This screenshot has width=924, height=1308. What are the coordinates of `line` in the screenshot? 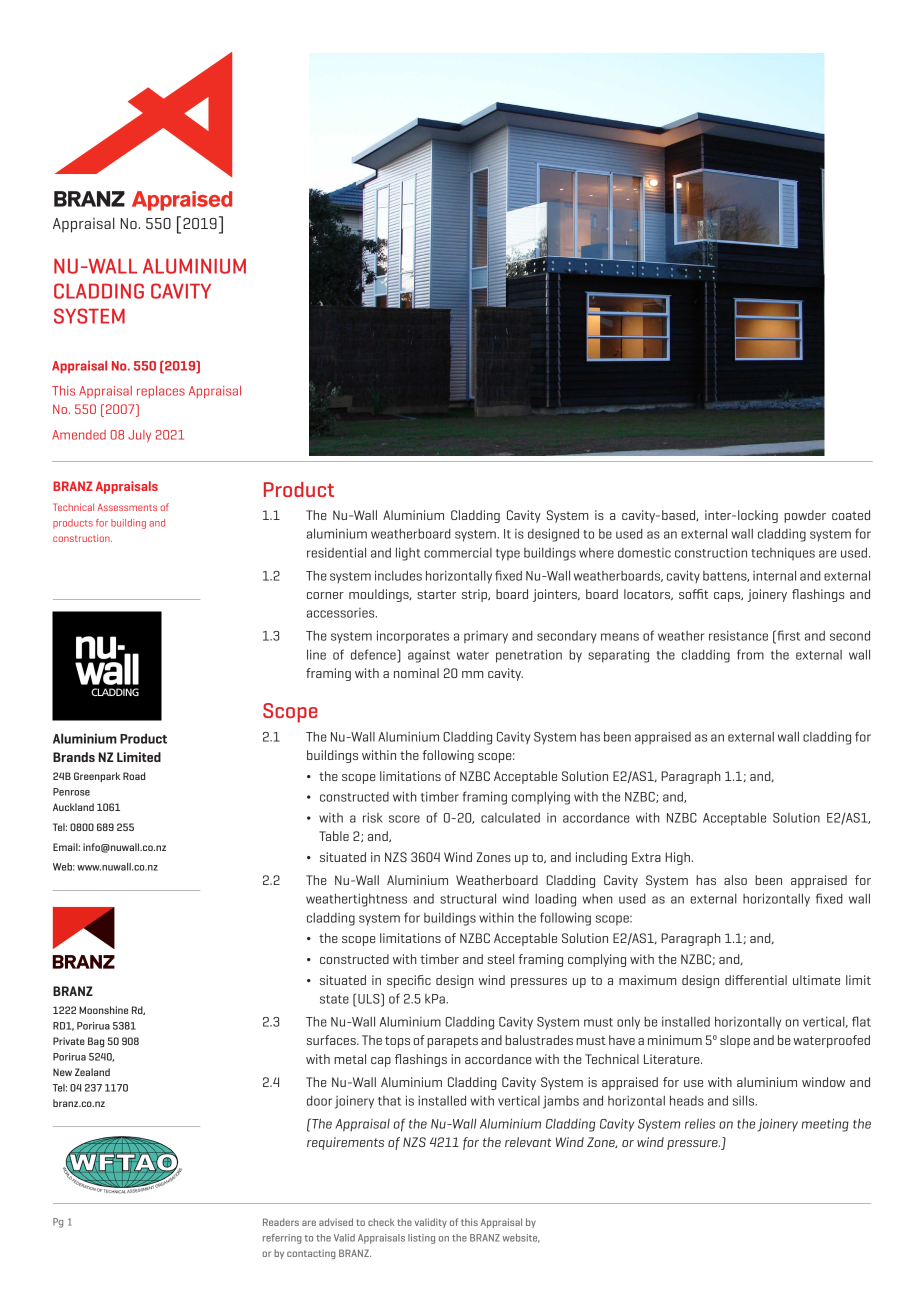 It's located at (316, 654).
